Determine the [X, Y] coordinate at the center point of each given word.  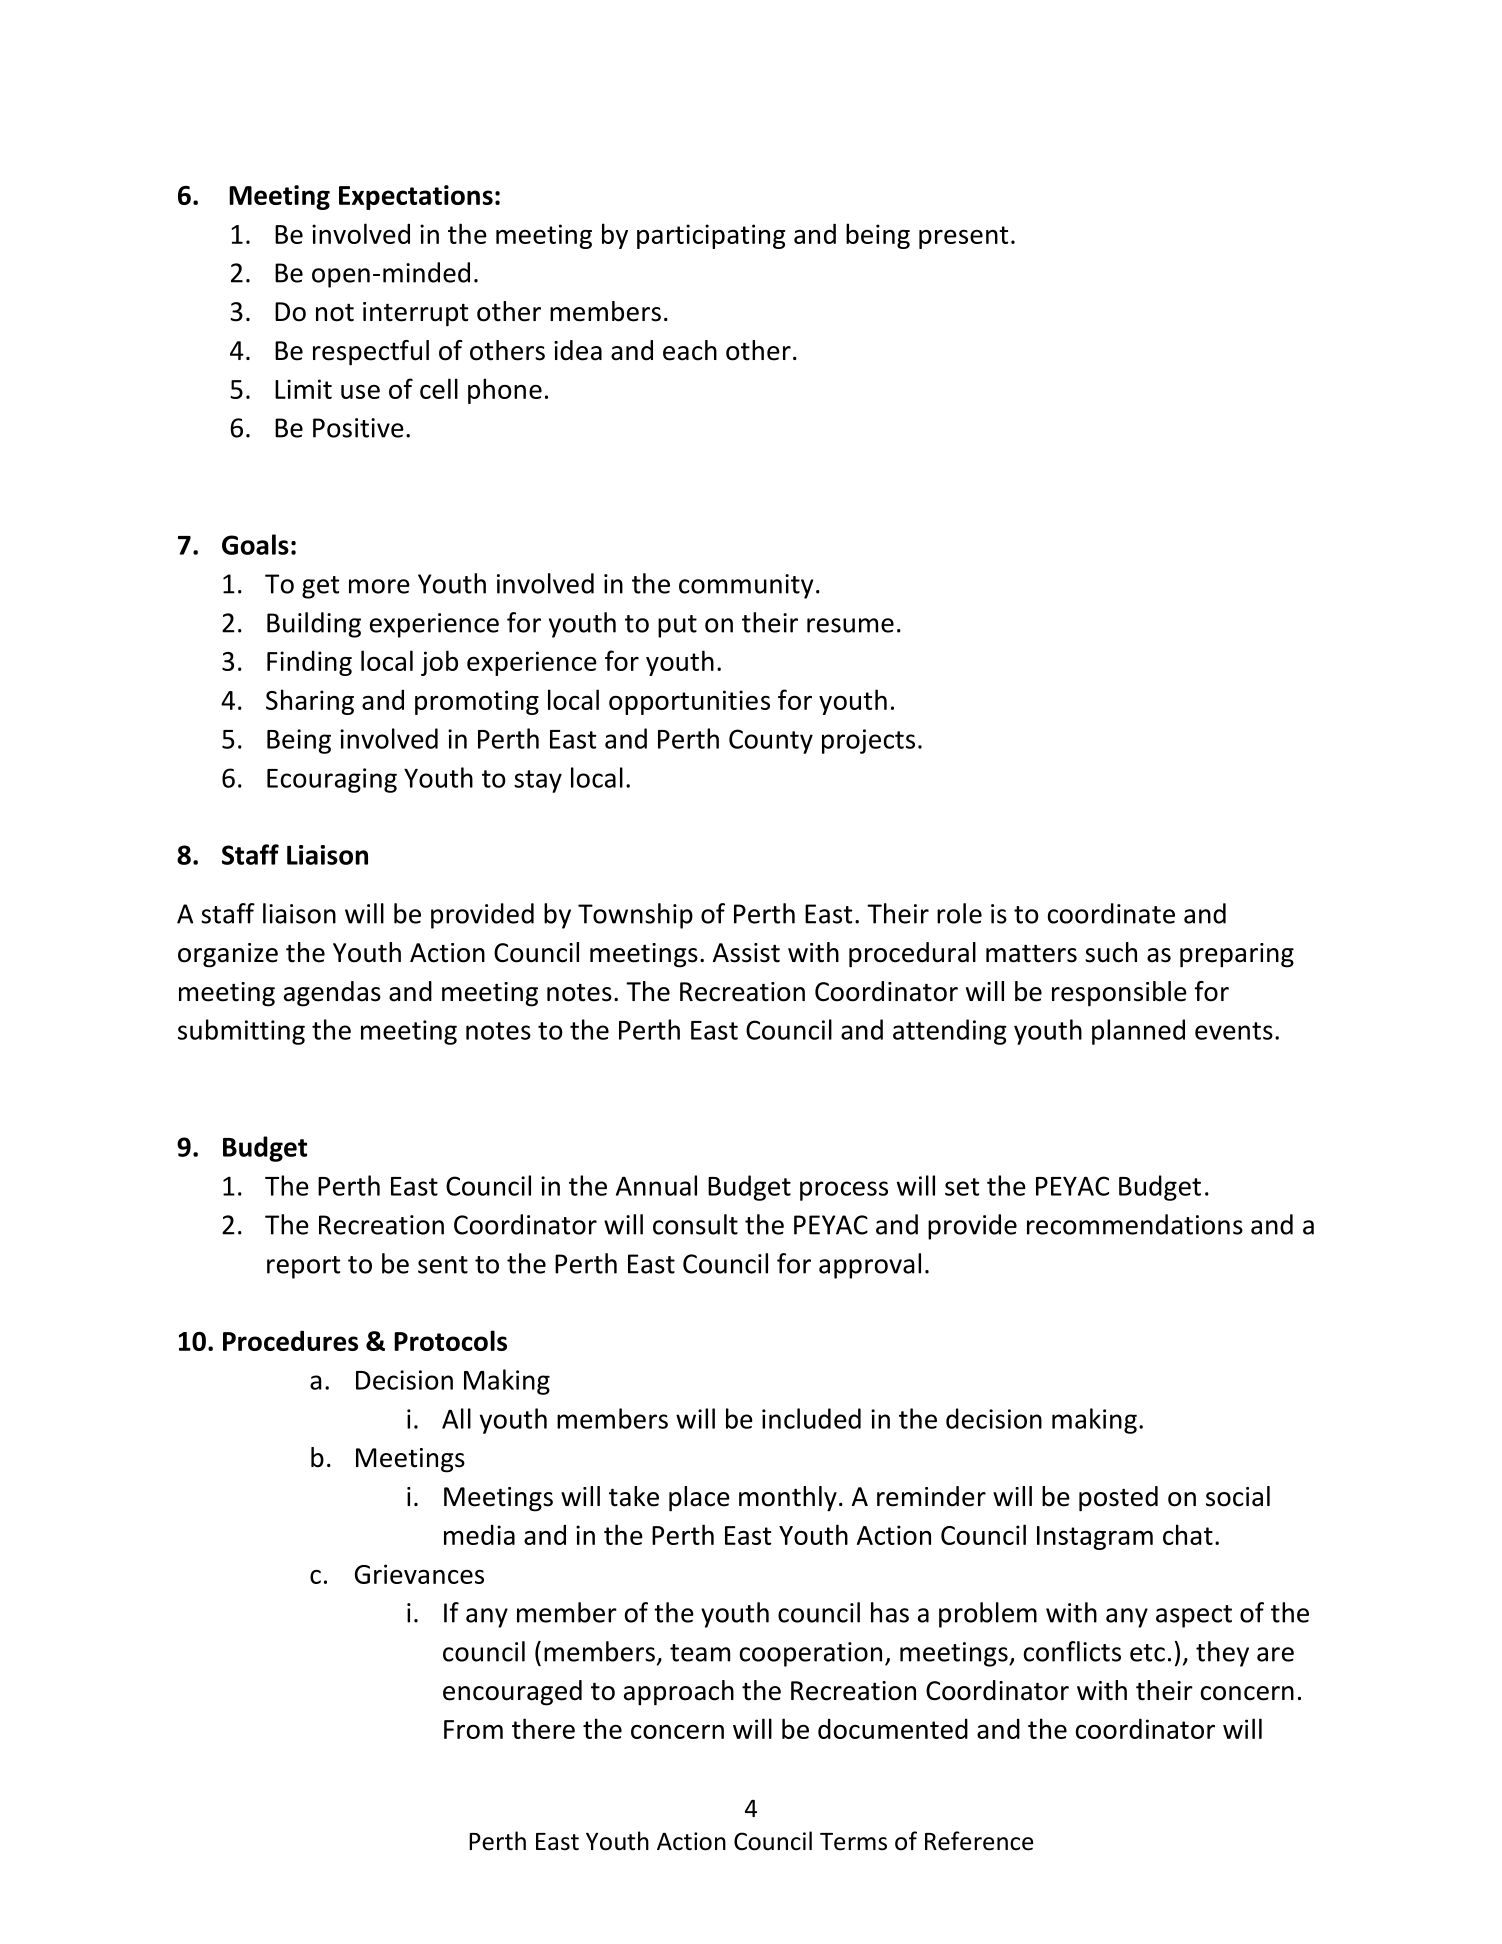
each [690, 350]
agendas [332, 994]
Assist [746, 953]
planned [1138, 1032]
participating [711, 236]
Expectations [416, 197]
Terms [853, 1842]
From [473, 1729]
